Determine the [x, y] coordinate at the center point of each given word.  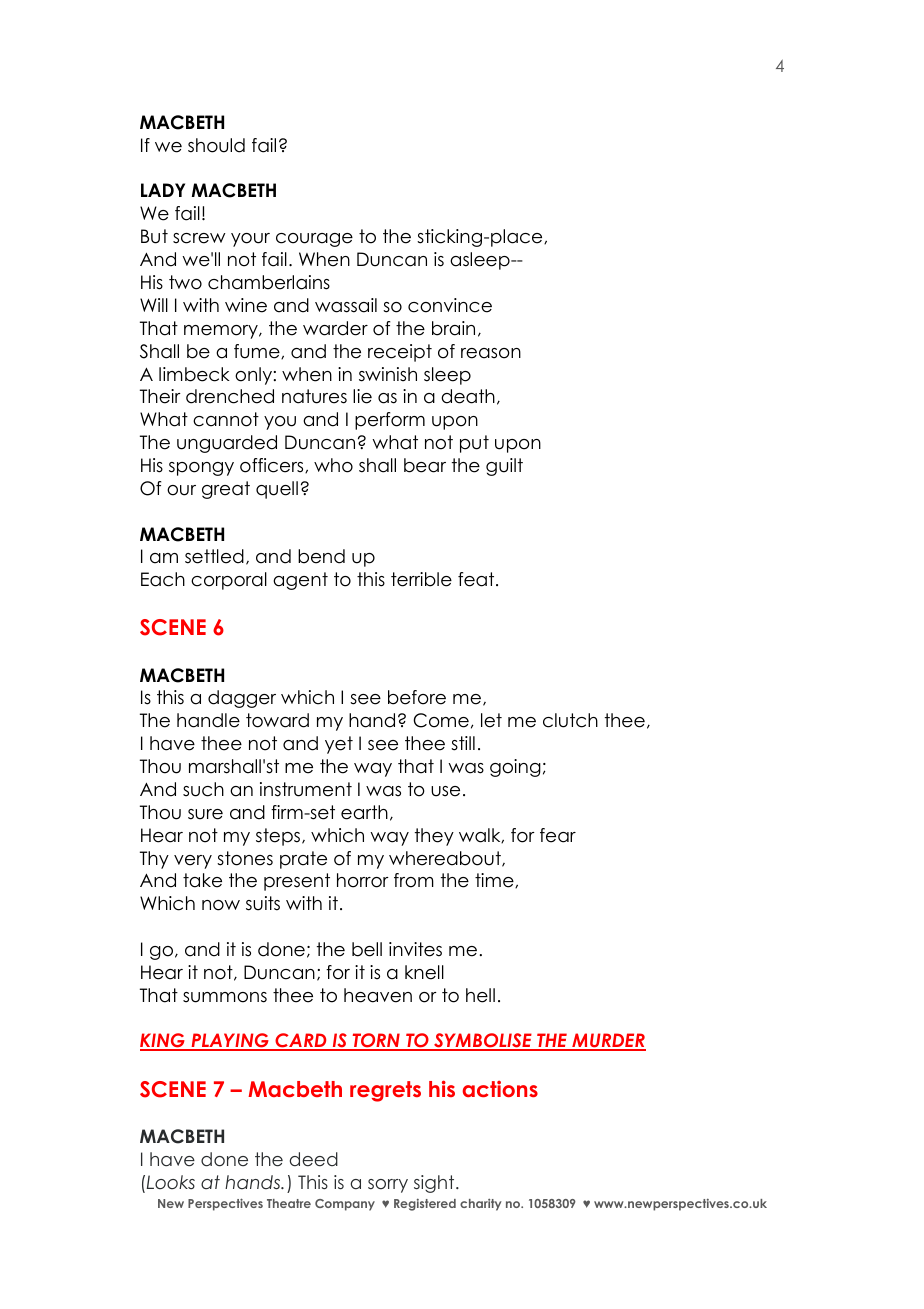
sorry [388, 1186]
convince [450, 305]
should [216, 145]
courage [314, 240]
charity [481, 1205]
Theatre [289, 1203]
